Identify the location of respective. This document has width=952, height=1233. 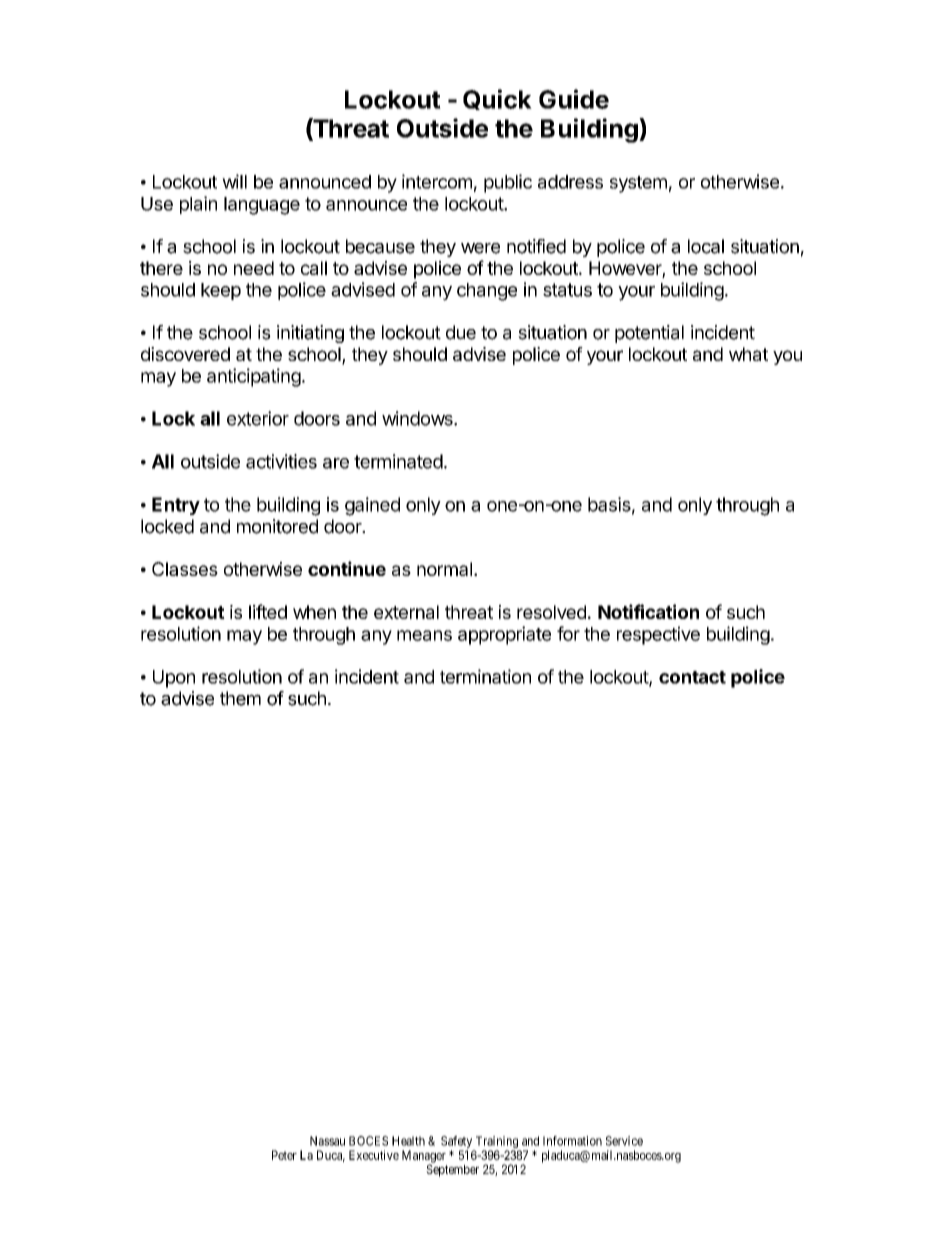
(658, 635).
